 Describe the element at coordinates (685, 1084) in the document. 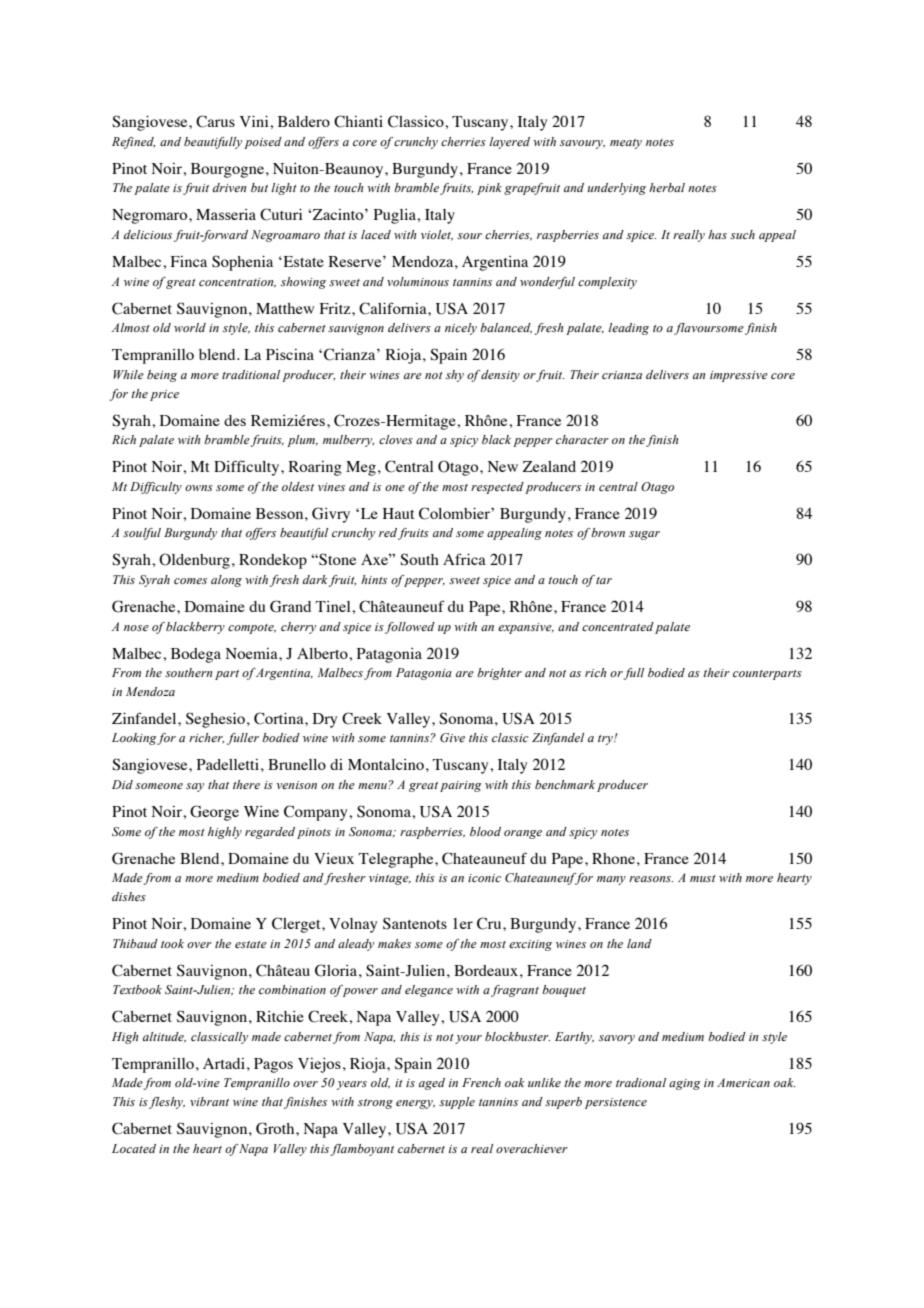

I see `aging` at that location.
